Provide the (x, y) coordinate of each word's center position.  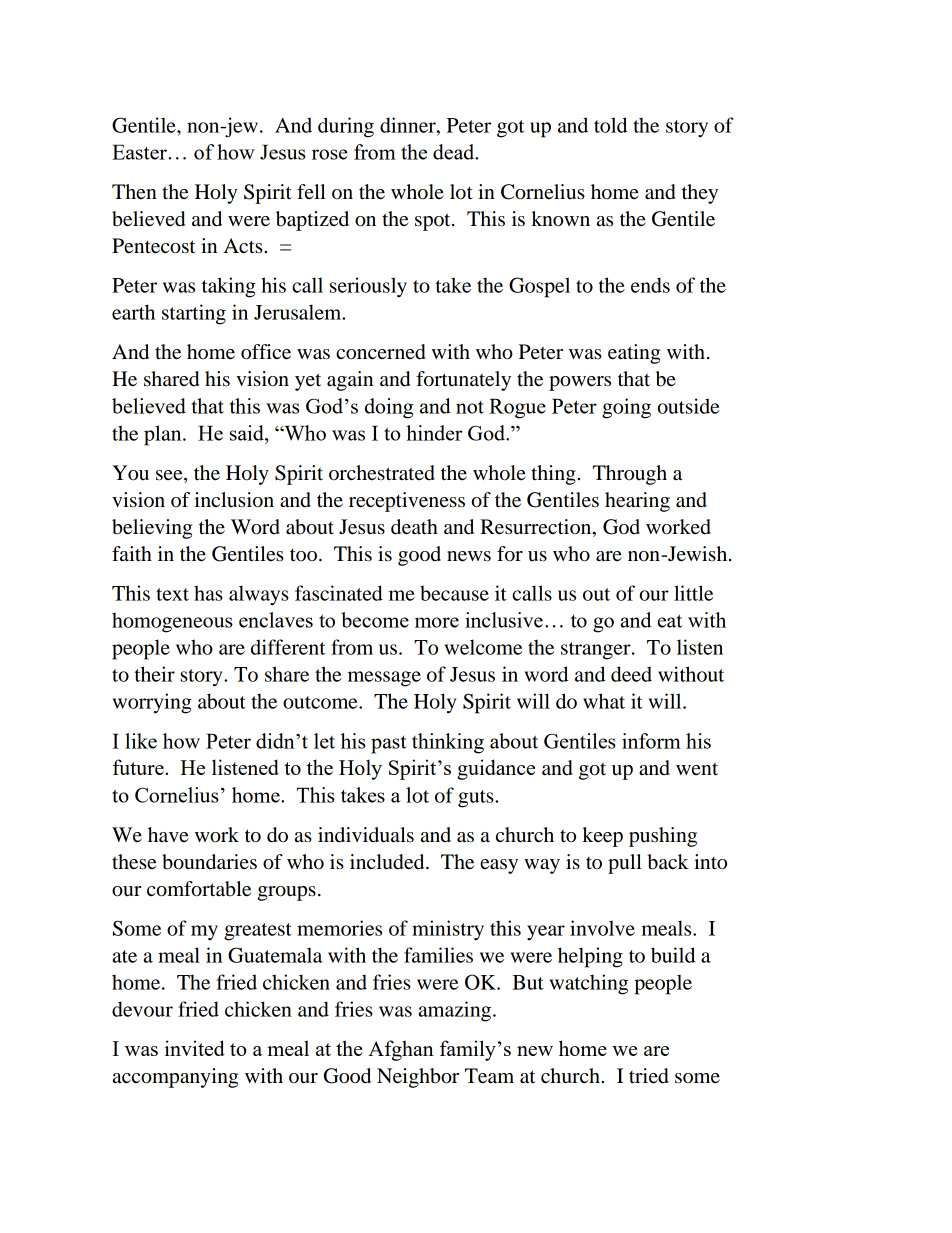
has (208, 593)
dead (455, 152)
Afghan (401, 1050)
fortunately (463, 381)
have (168, 835)
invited (195, 1048)
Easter (139, 152)
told (610, 125)
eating (634, 354)
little (693, 593)
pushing (663, 837)
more (437, 622)
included (388, 862)
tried (649, 1076)
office (266, 352)
